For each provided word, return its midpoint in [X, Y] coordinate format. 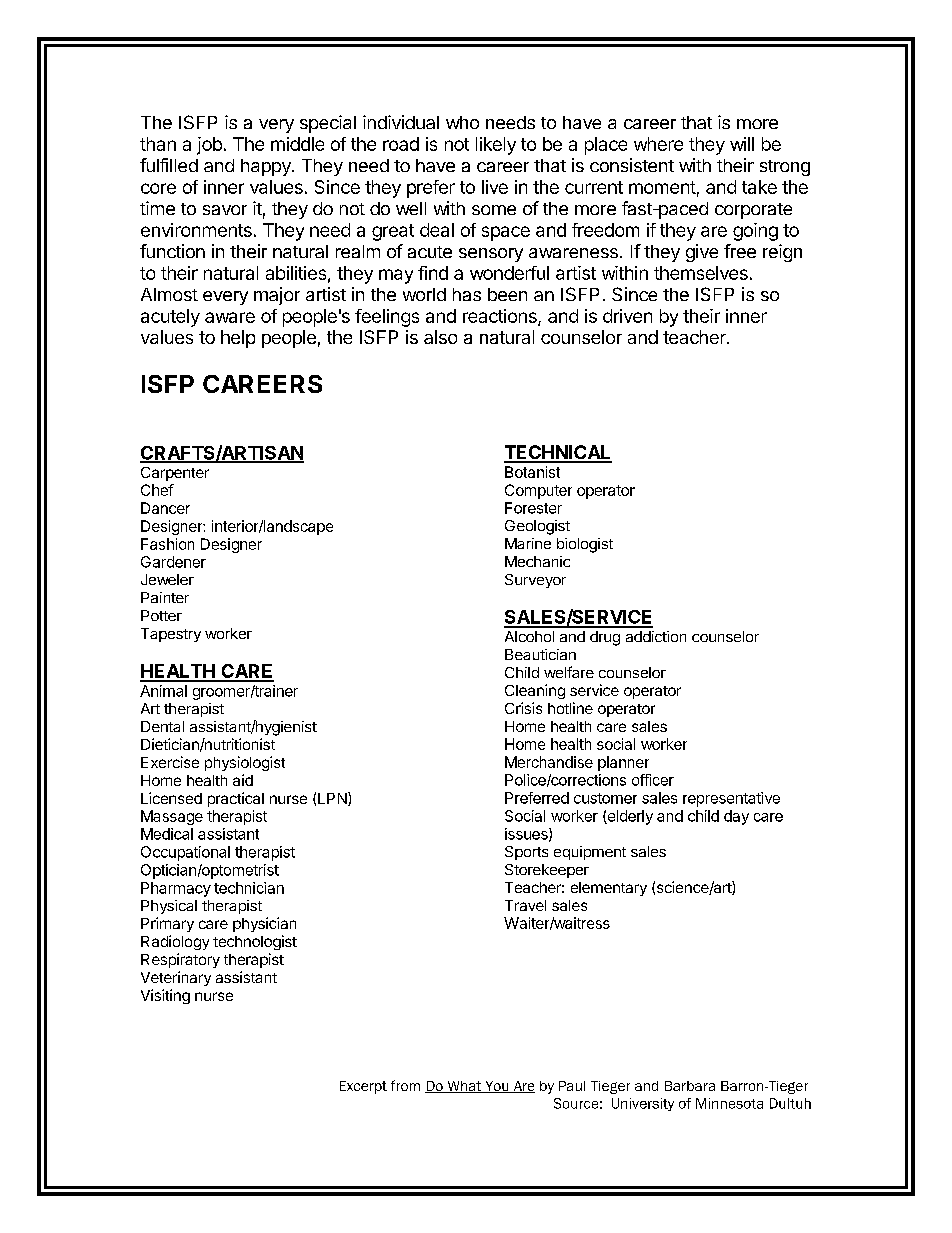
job [209, 146]
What [464, 1087]
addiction [656, 636]
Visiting [165, 996]
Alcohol [529, 636]
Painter [165, 597]
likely [496, 146]
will [742, 144]
